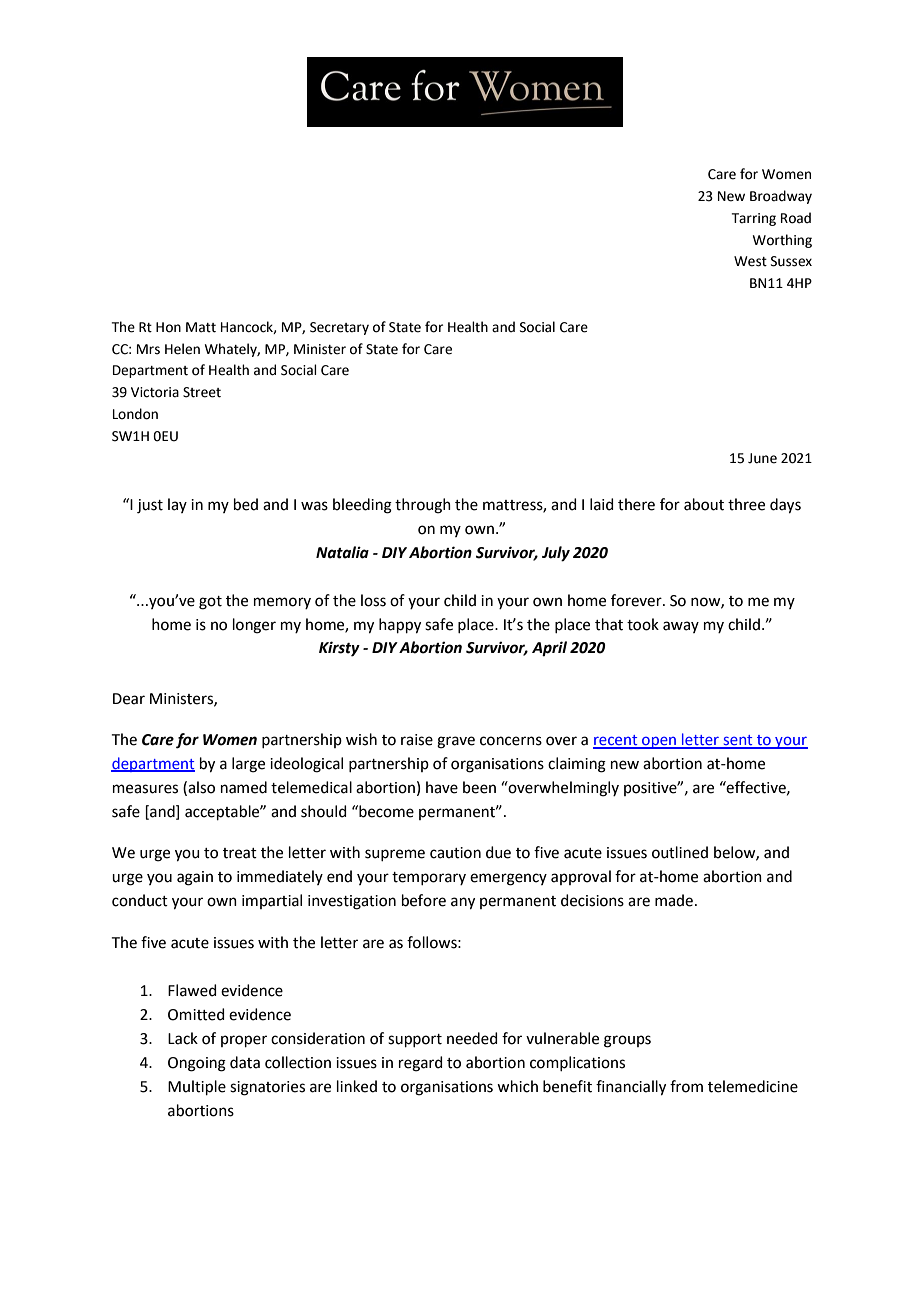 This screenshot has width=924, height=1307. What do you see at coordinates (686, 1086) in the screenshot?
I see `from` at bounding box center [686, 1086].
